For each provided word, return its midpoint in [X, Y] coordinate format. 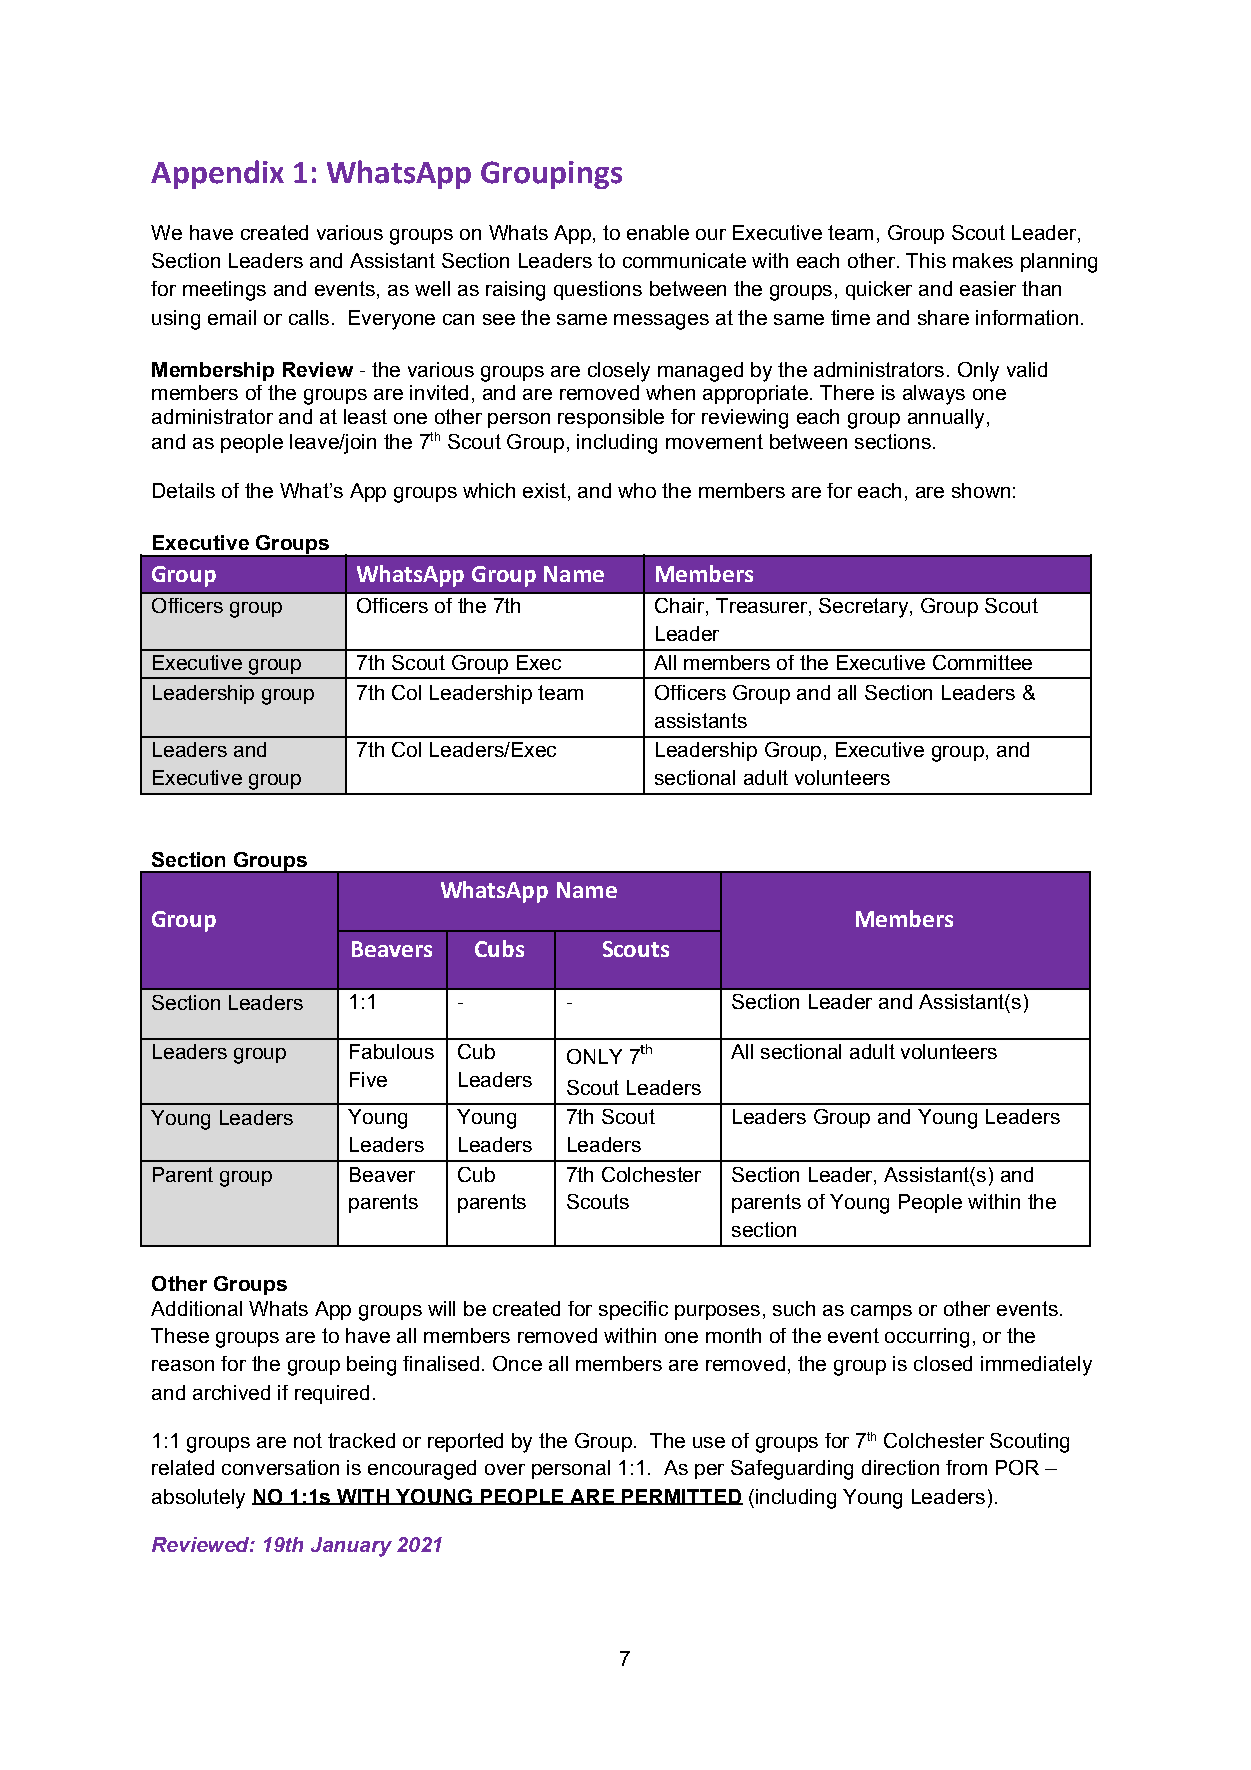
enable [658, 232]
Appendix [217, 174]
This [926, 260]
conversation [280, 1467]
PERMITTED [681, 1497]
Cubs [499, 948]
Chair [681, 607]
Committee [982, 662]
